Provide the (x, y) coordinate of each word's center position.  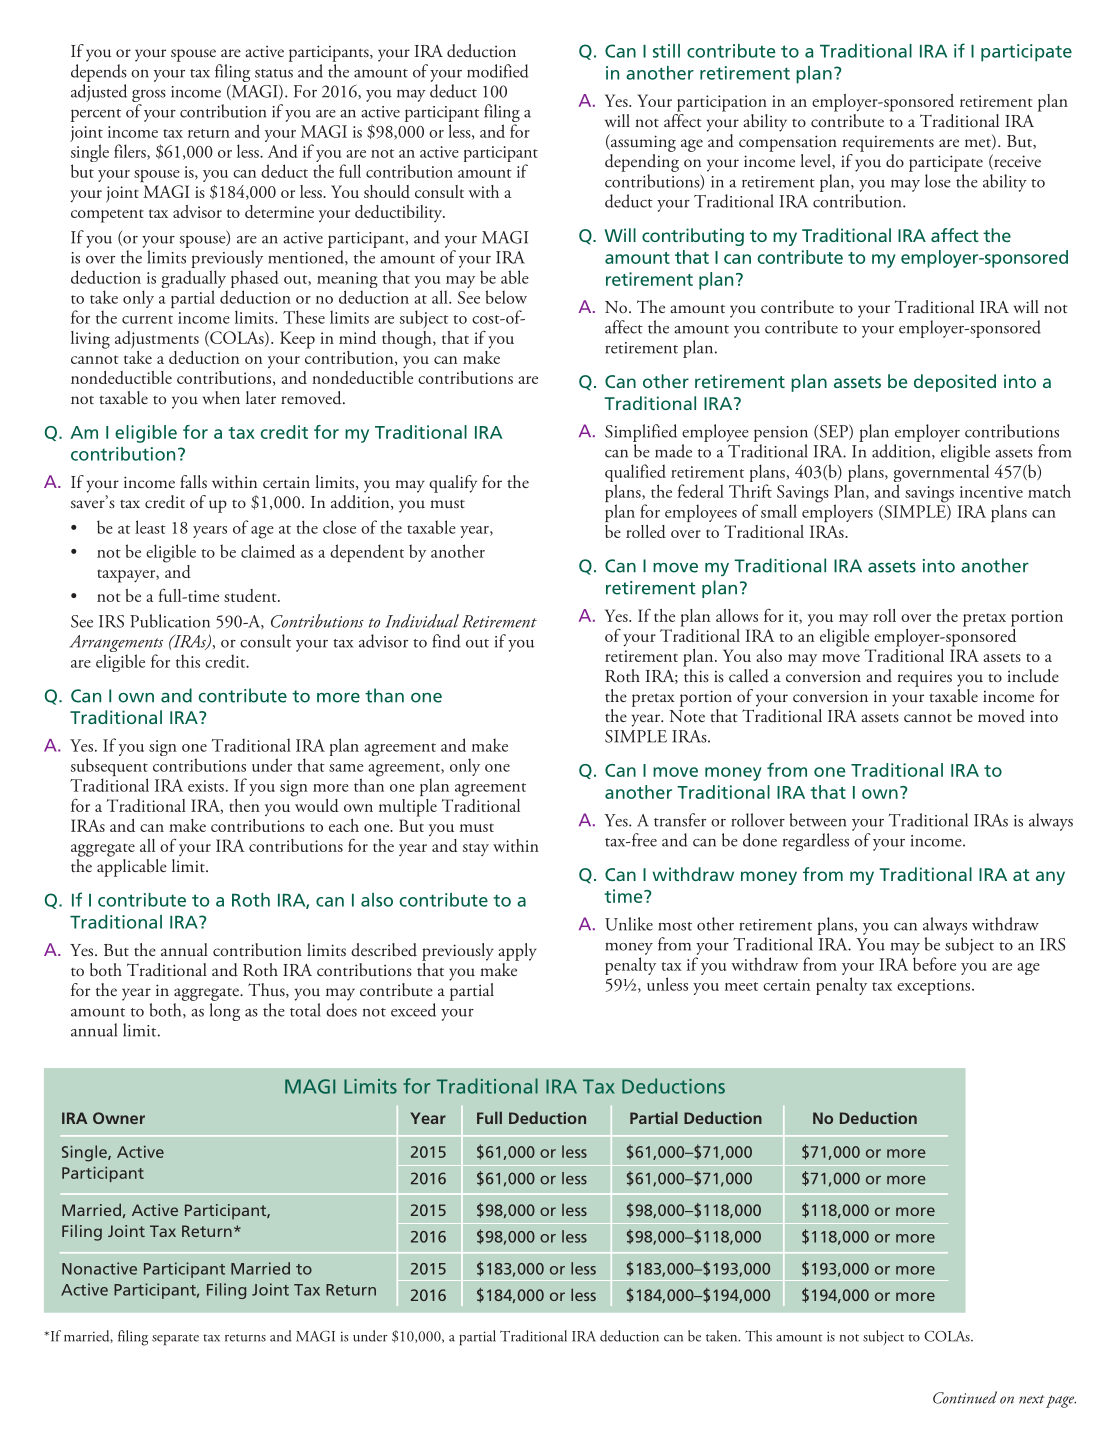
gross (149, 97)
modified (498, 71)
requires (924, 678)
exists (206, 786)
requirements (888, 143)
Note (687, 716)
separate (175, 1340)
